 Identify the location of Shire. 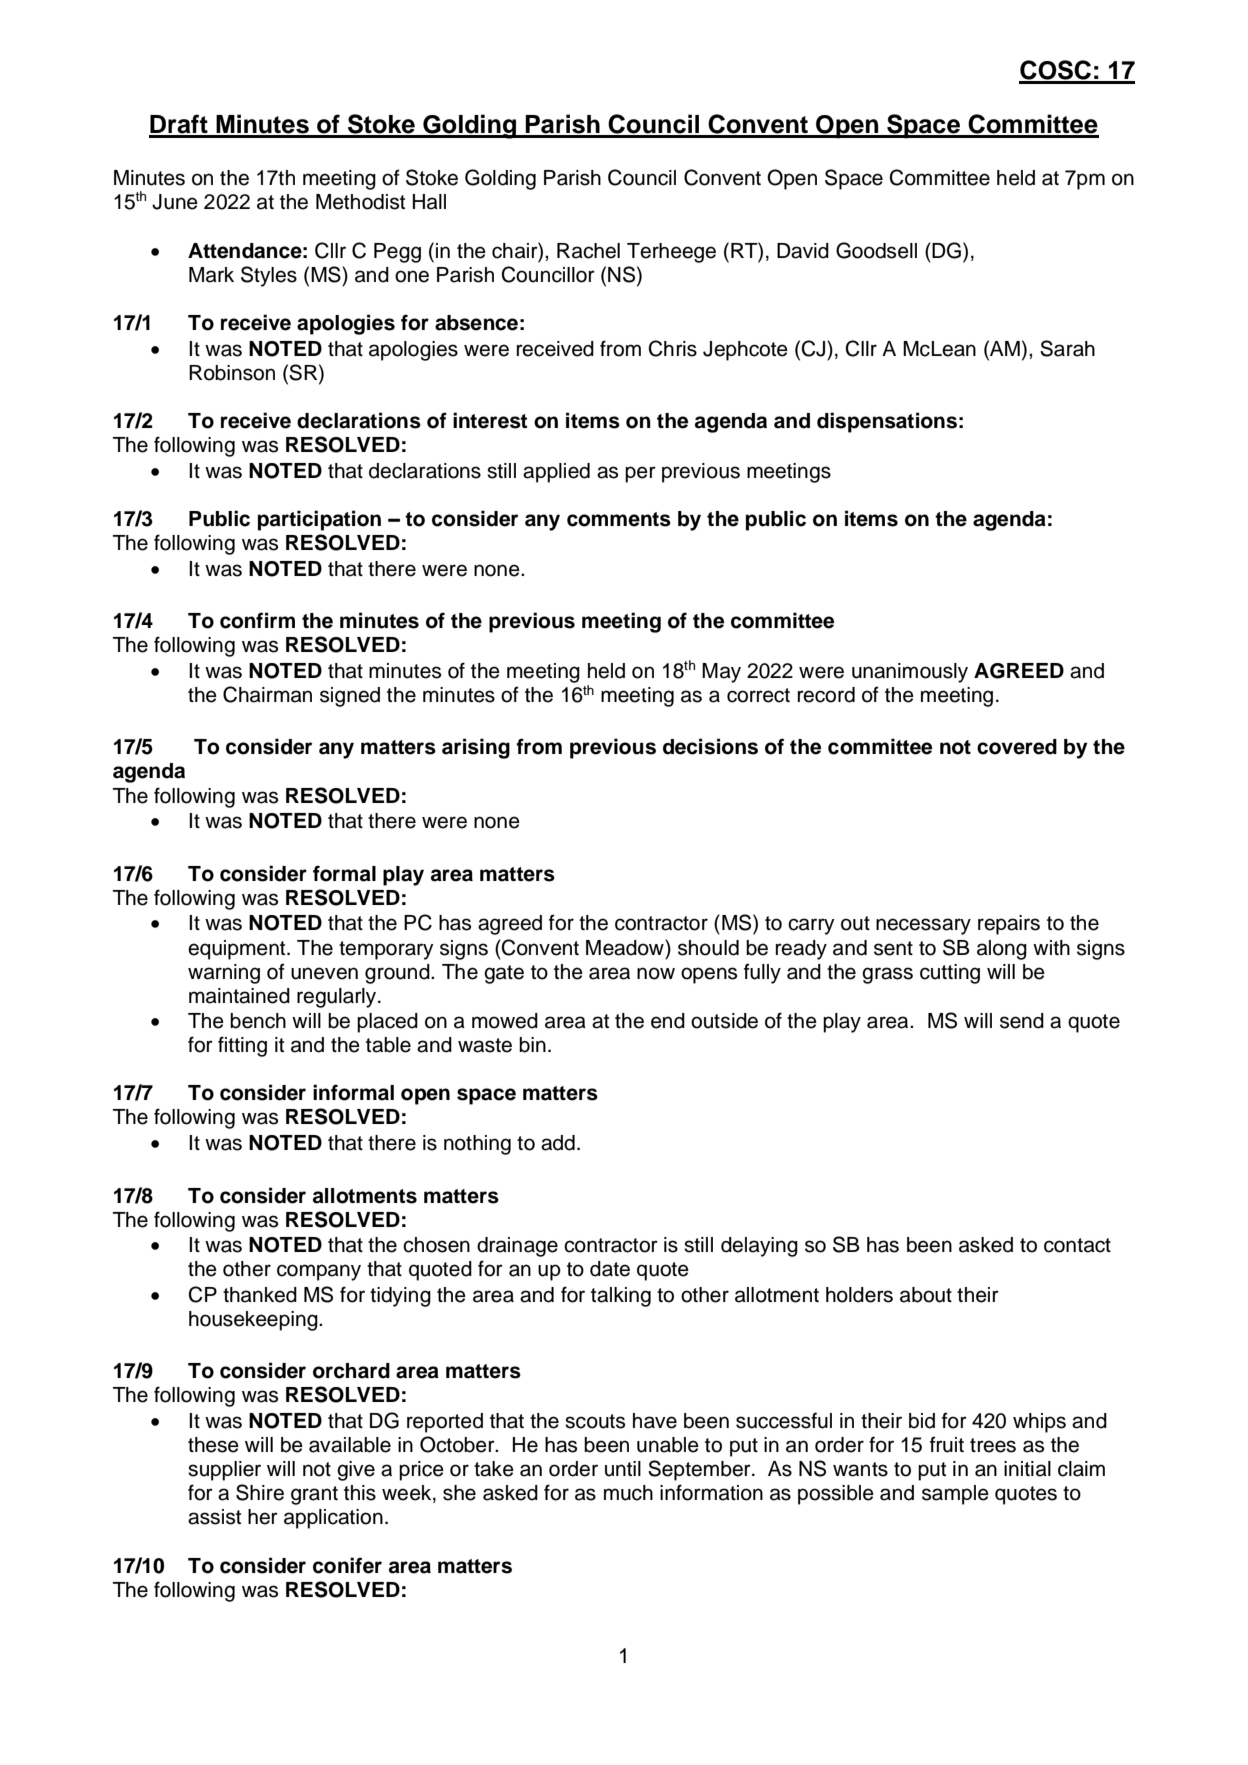
(260, 1492).
